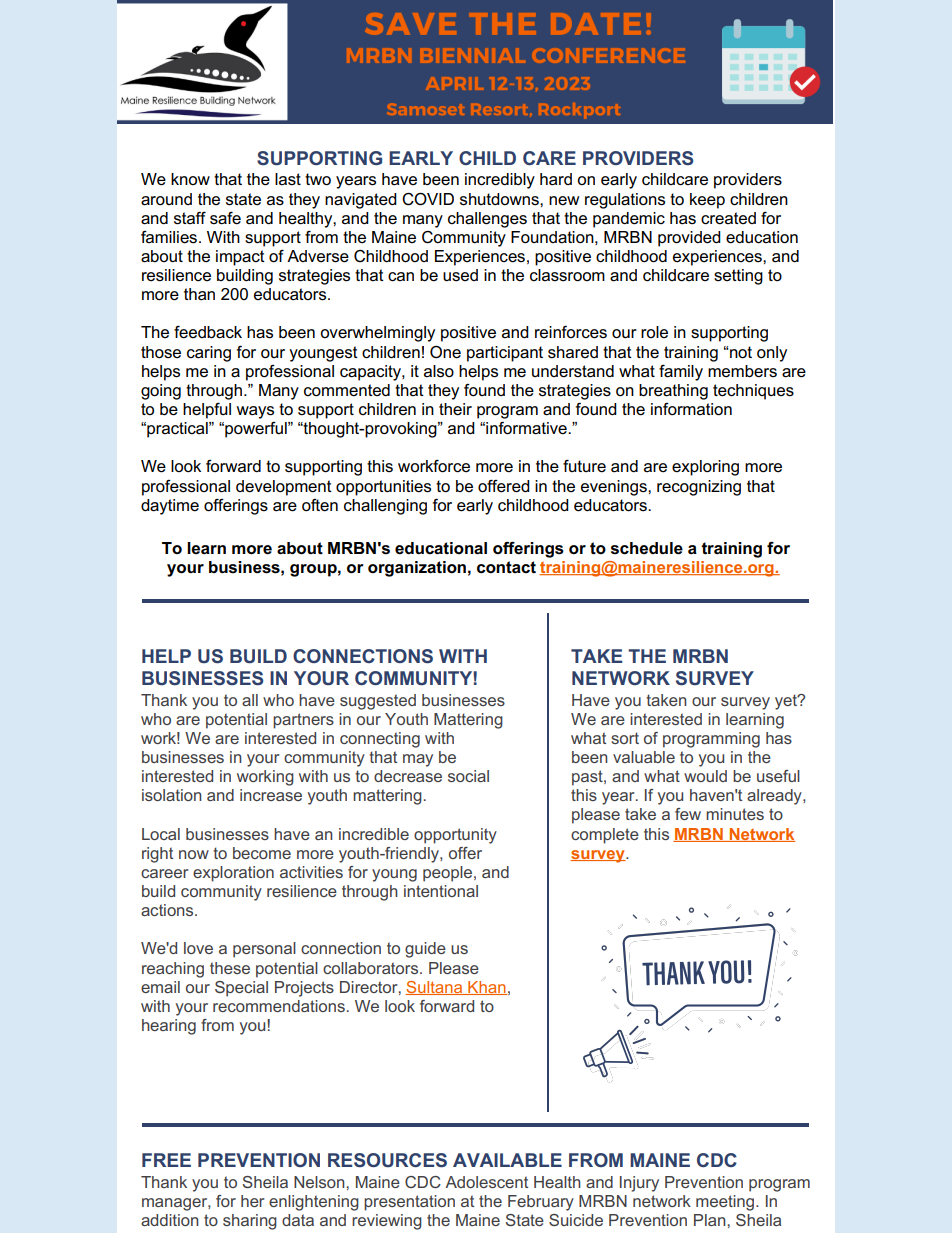  Describe the element at coordinates (447, 874) in the image. I see `people` at that location.
